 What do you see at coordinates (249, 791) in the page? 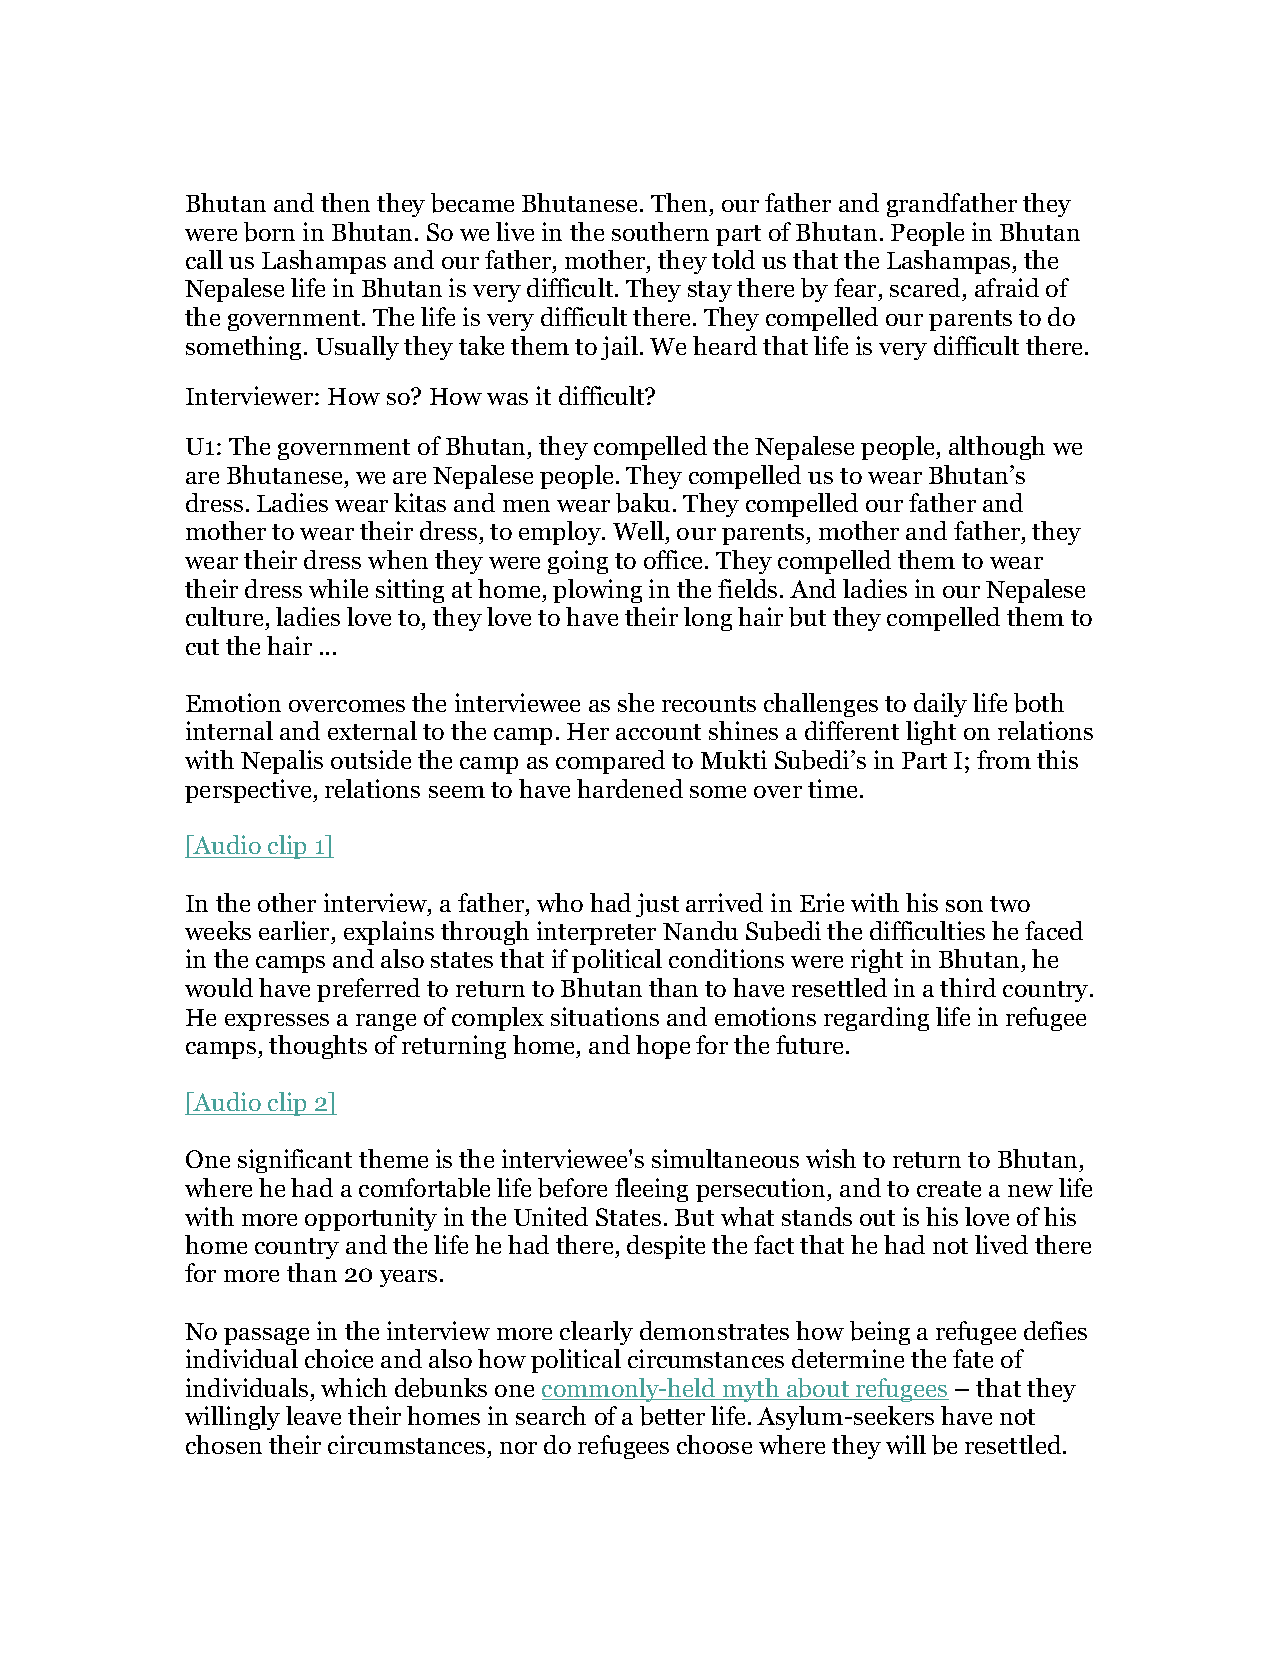
I see `perspective` at bounding box center [249, 791].
